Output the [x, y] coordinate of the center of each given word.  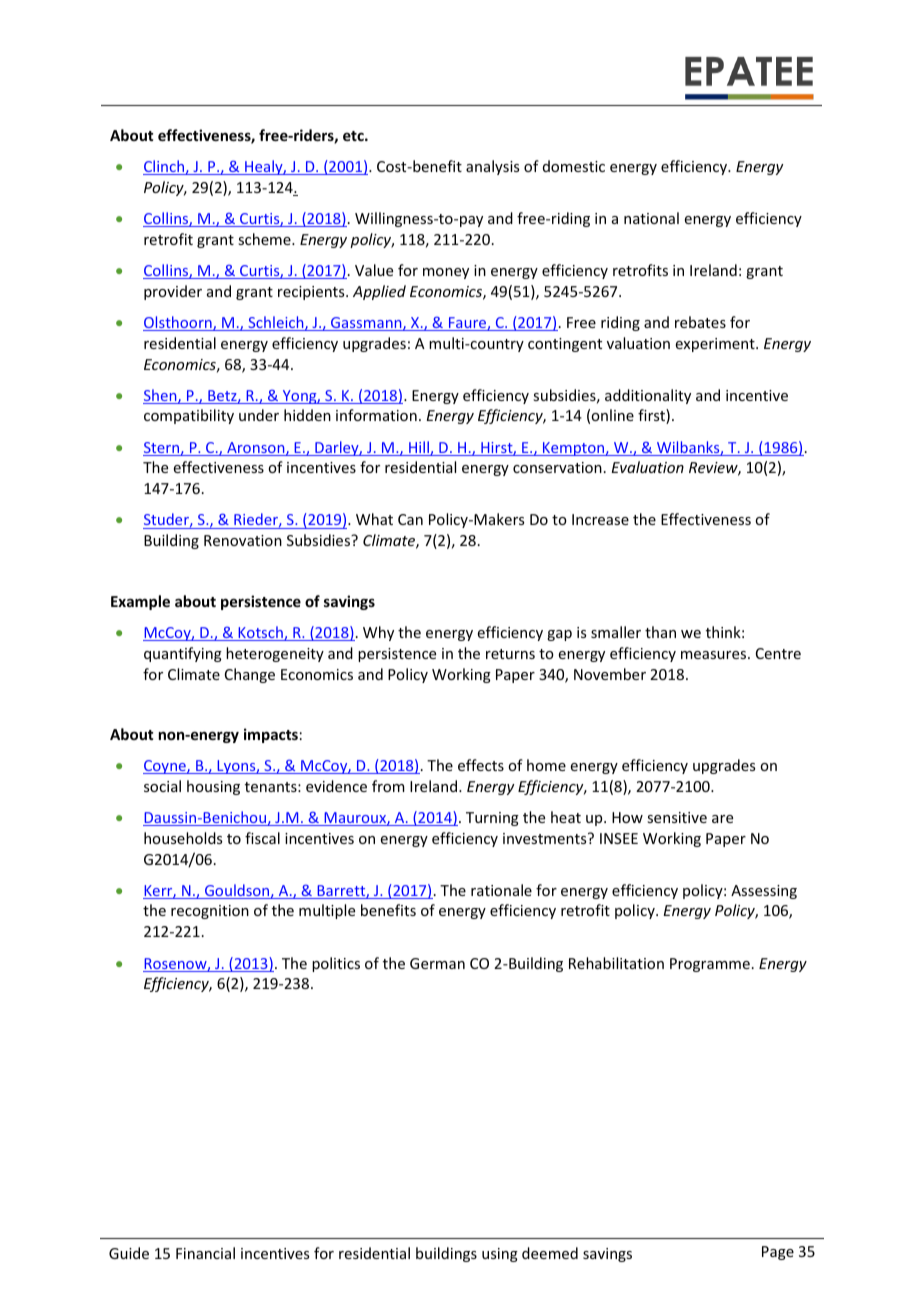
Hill [419, 448]
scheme [265, 239]
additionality [648, 396]
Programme [710, 965]
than [660, 632]
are [722, 819]
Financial [205, 1253]
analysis [492, 167]
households [183, 838]
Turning [492, 819]
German [437, 963]
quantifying [183, 654]
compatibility [189, 416]
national [651, 218]
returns [510, 654]
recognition [210, 912]
